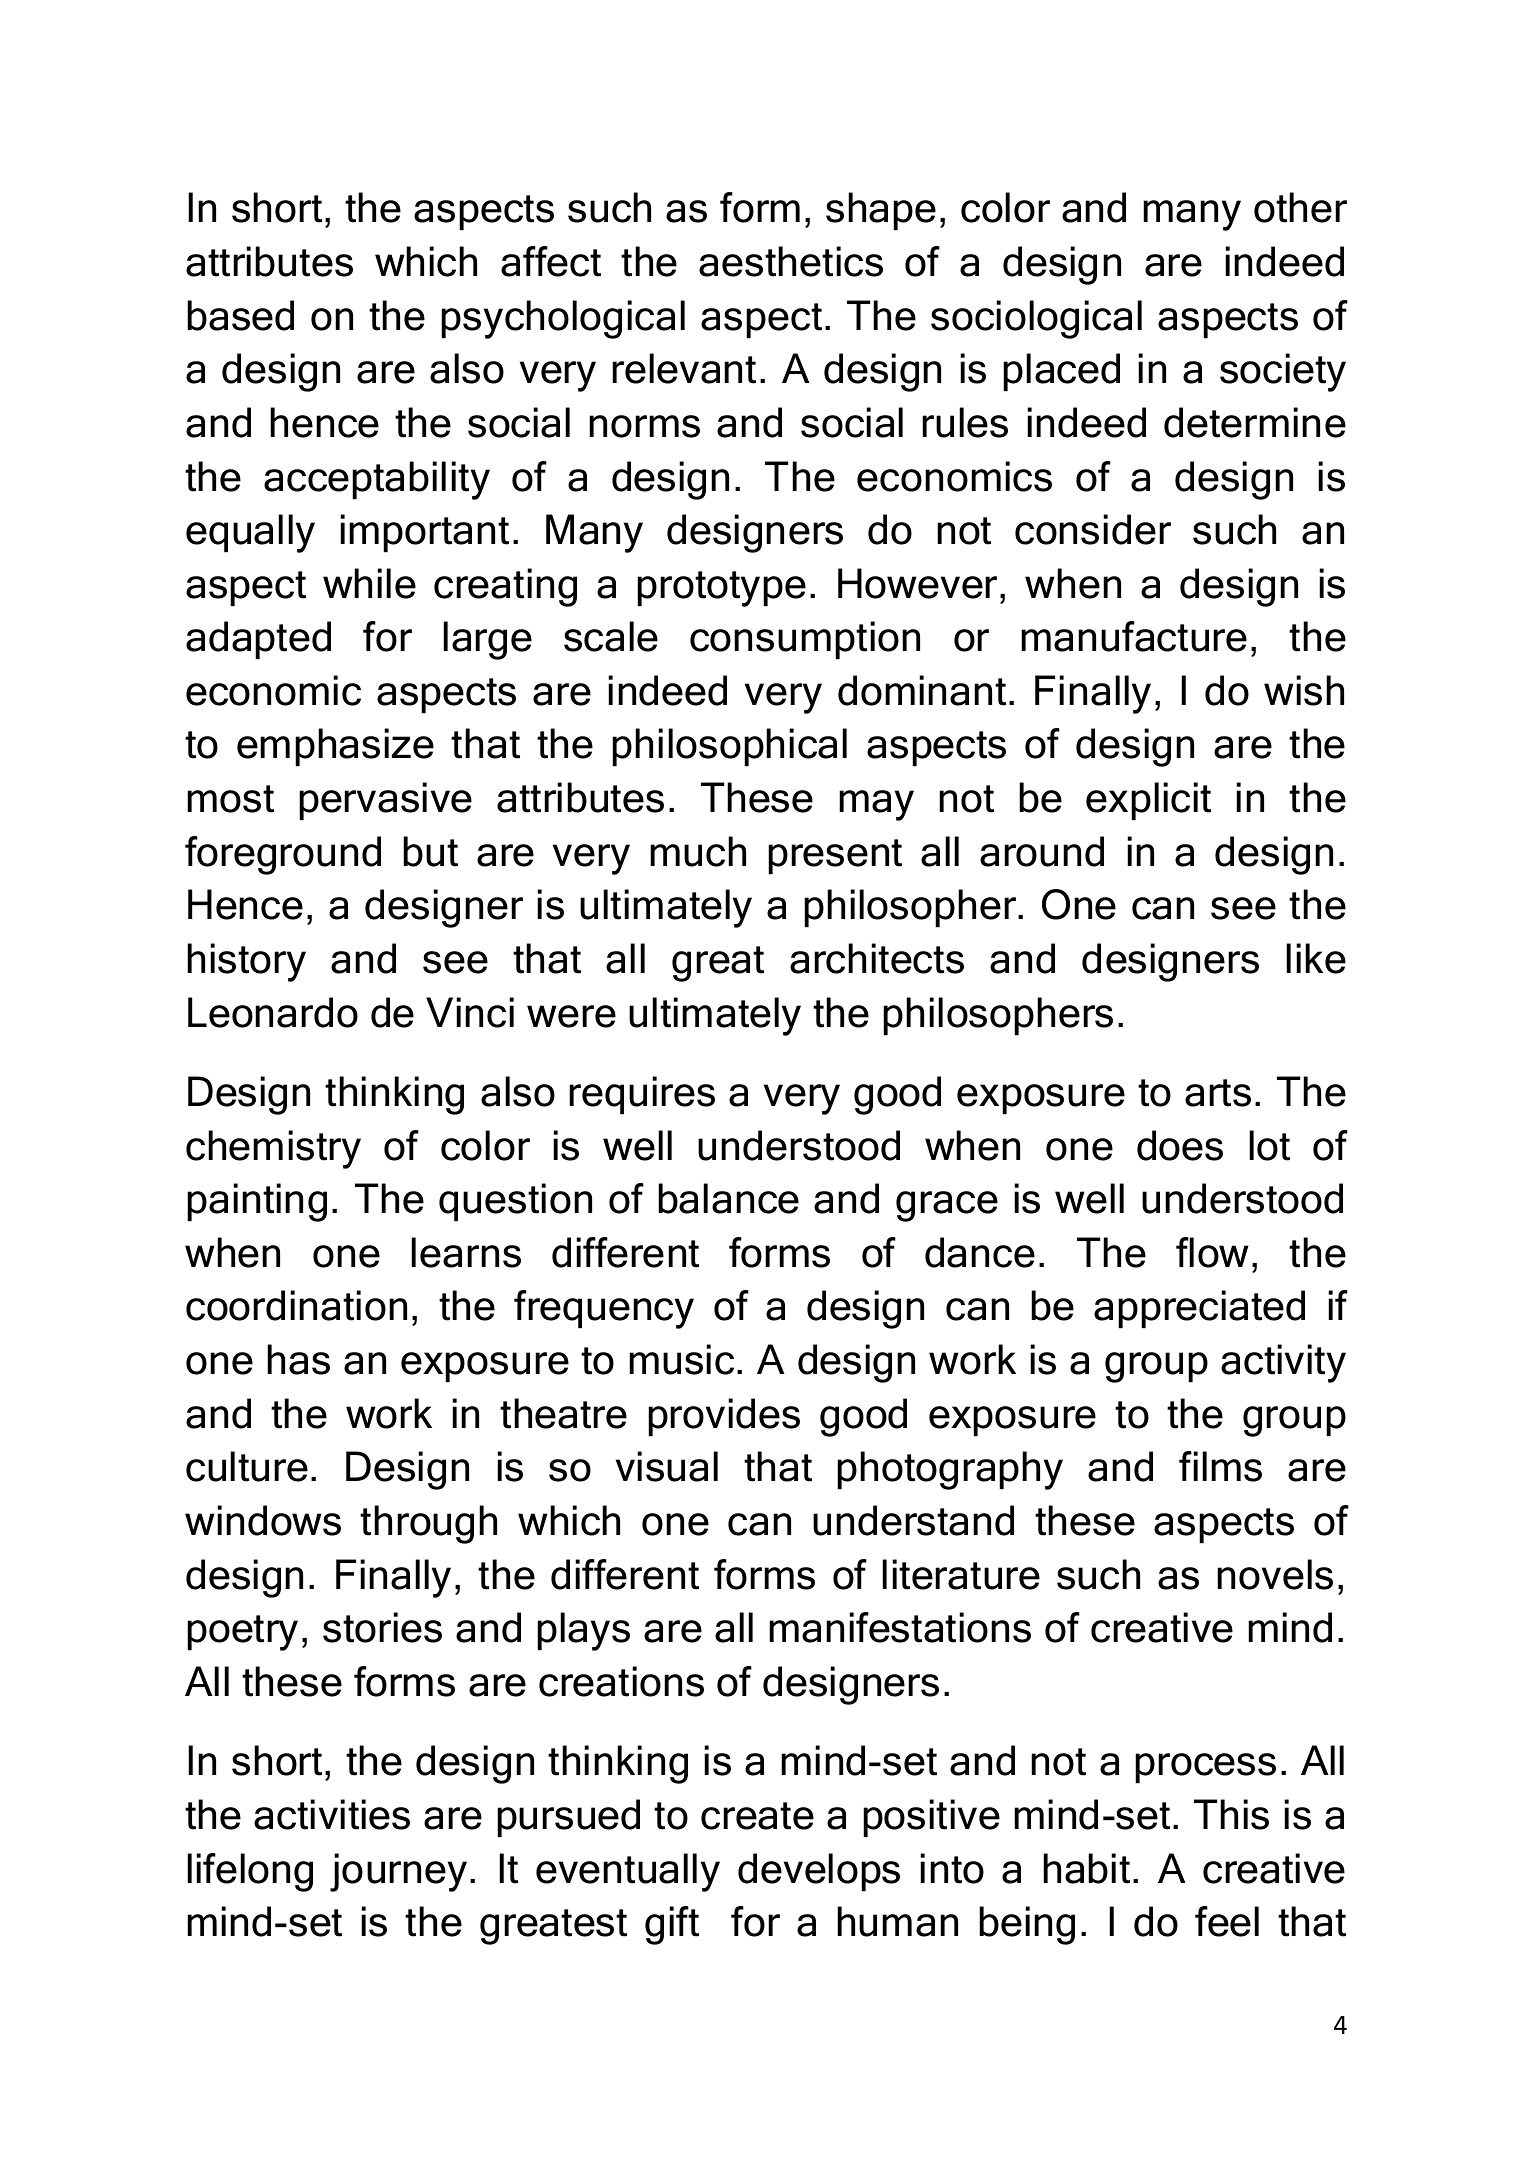 The image size is (1533, 2168). I want to click on music, so click(681, 1359).
